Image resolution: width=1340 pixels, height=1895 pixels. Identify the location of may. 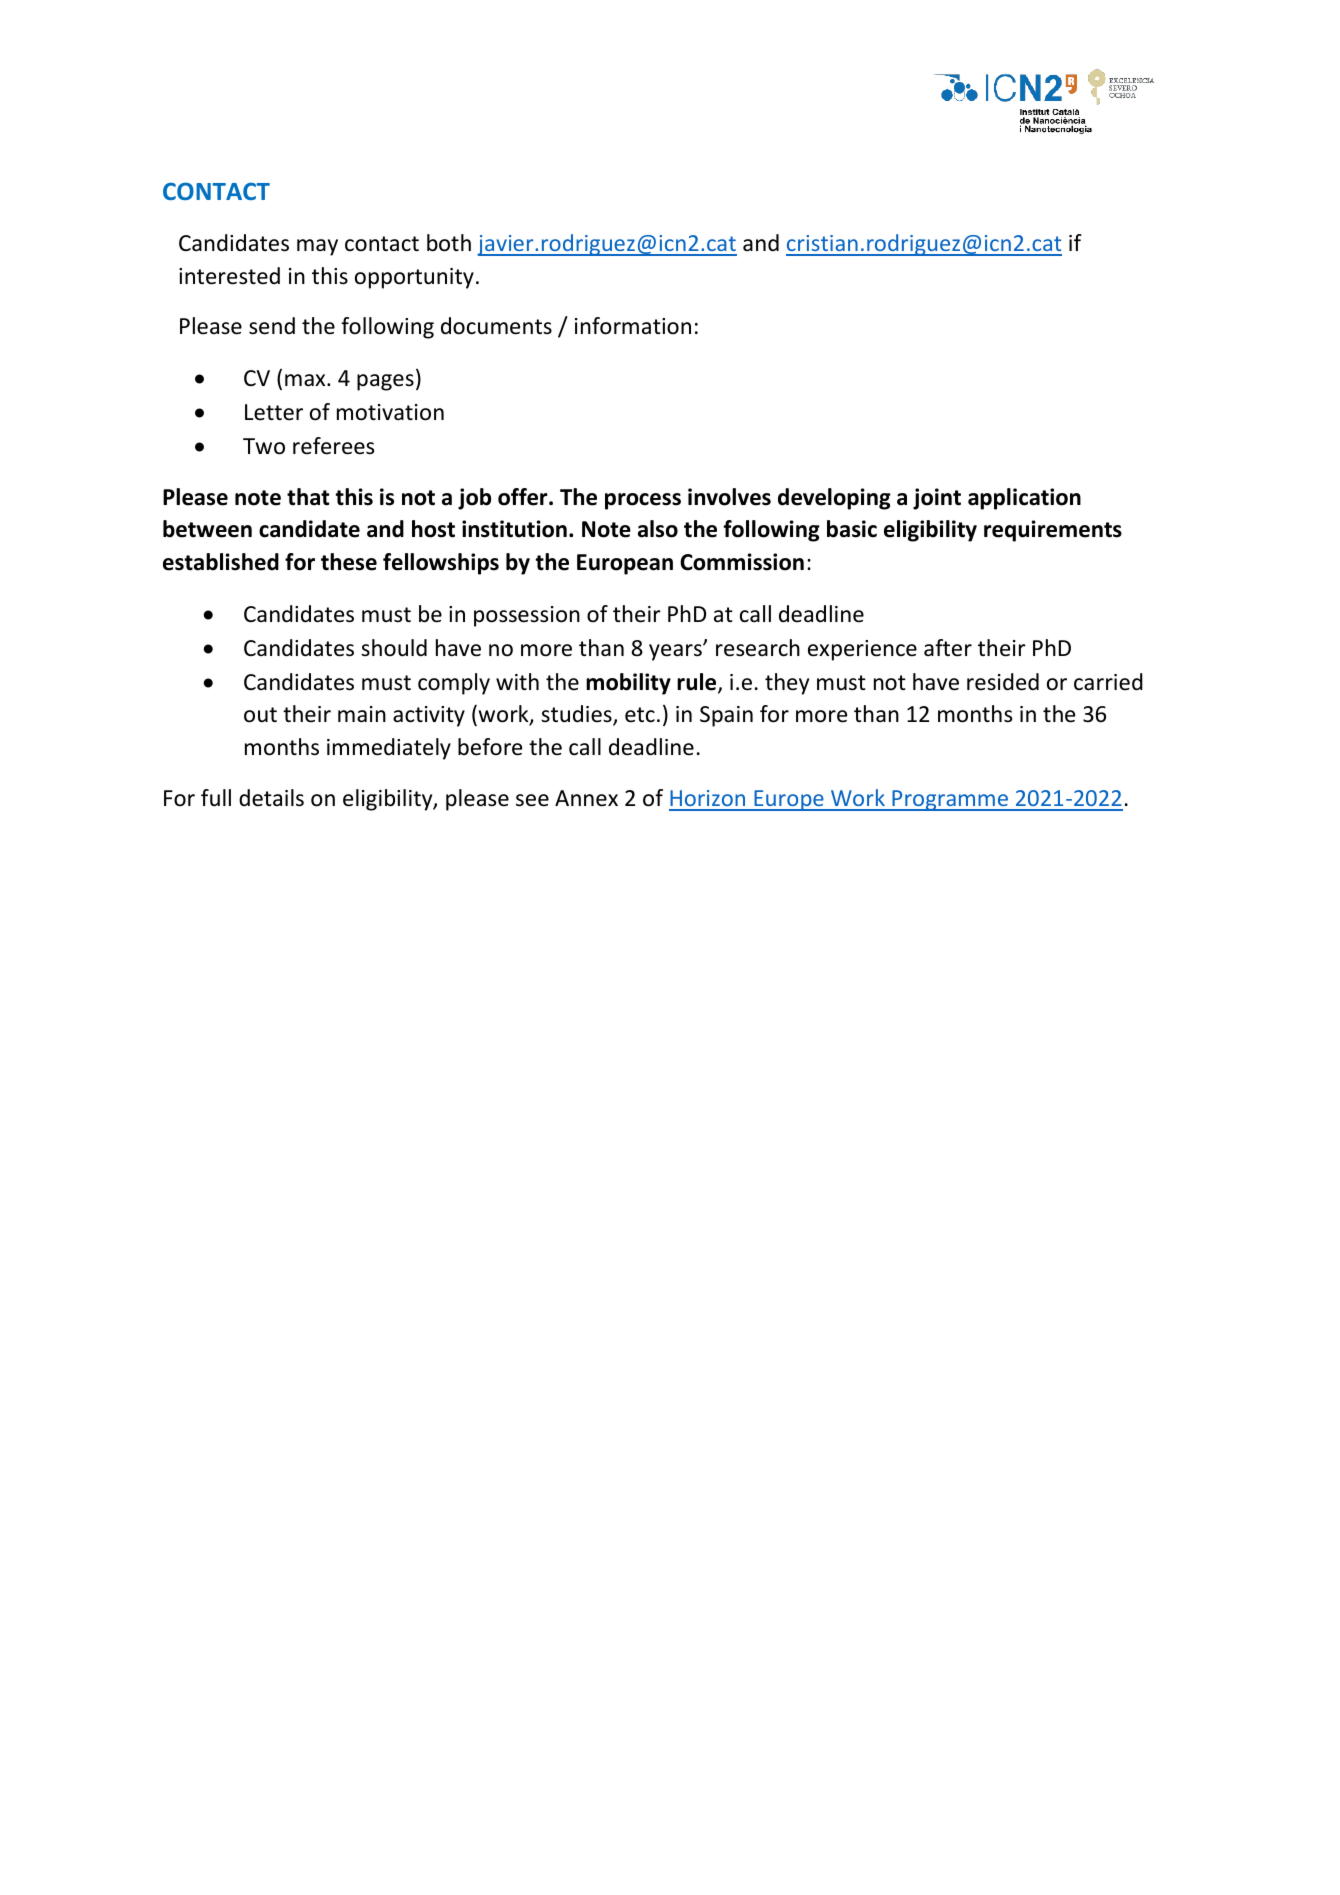
(317, 247).
